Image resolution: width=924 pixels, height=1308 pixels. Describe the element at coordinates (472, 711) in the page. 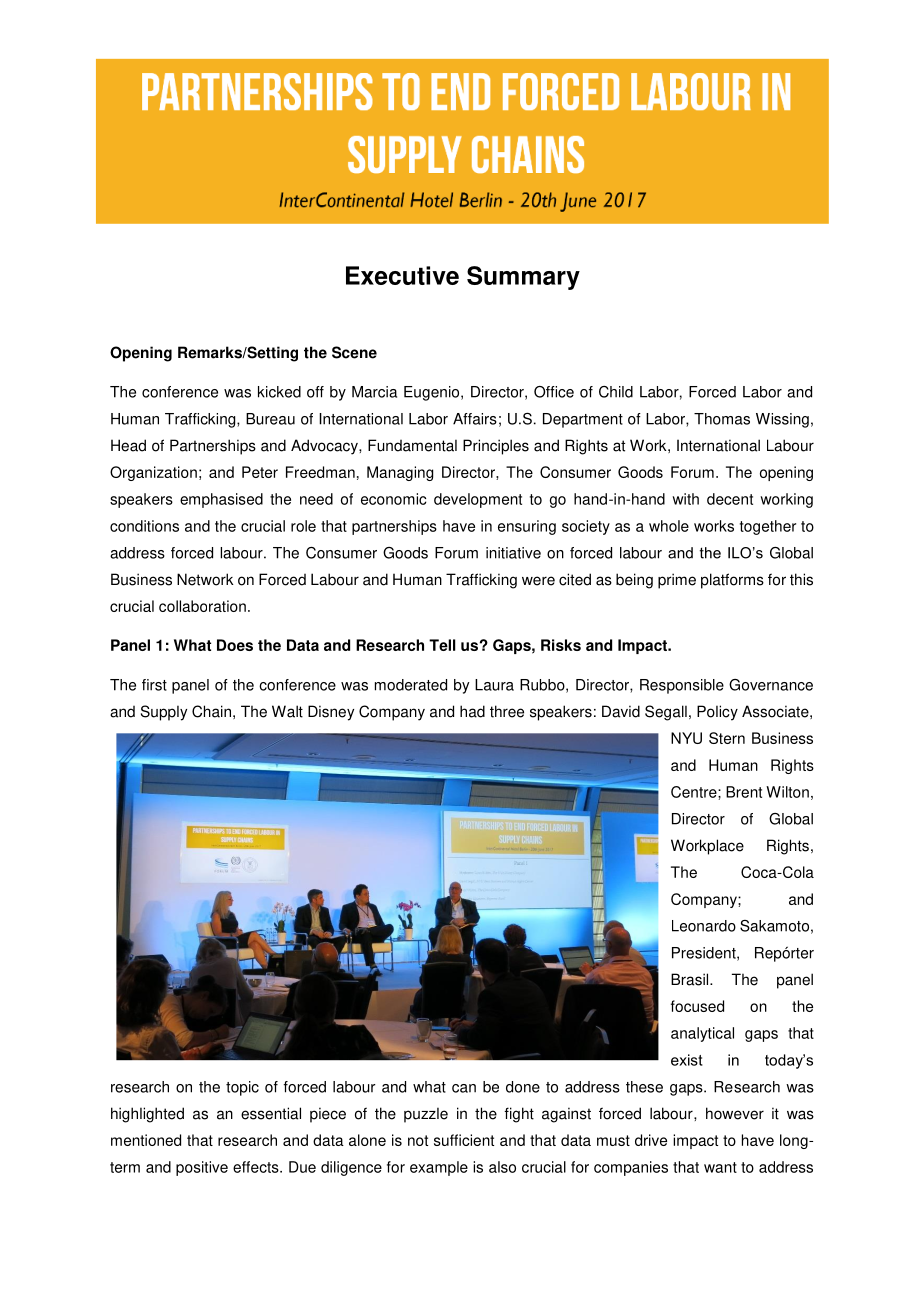

I see `had` at that location.
